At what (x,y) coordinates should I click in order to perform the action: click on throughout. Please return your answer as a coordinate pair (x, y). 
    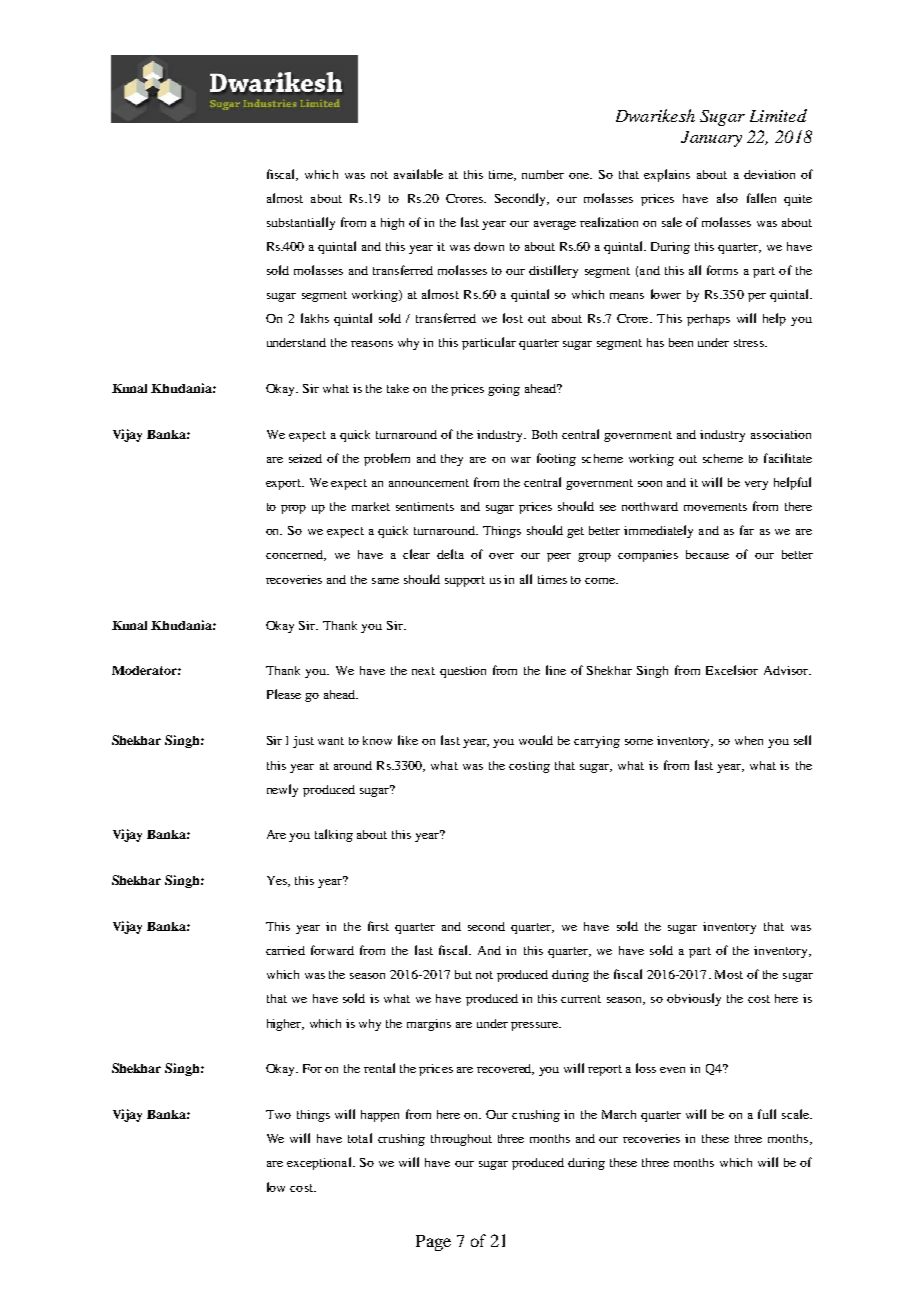
    Looking at the image, I should click on (461, 1140).
